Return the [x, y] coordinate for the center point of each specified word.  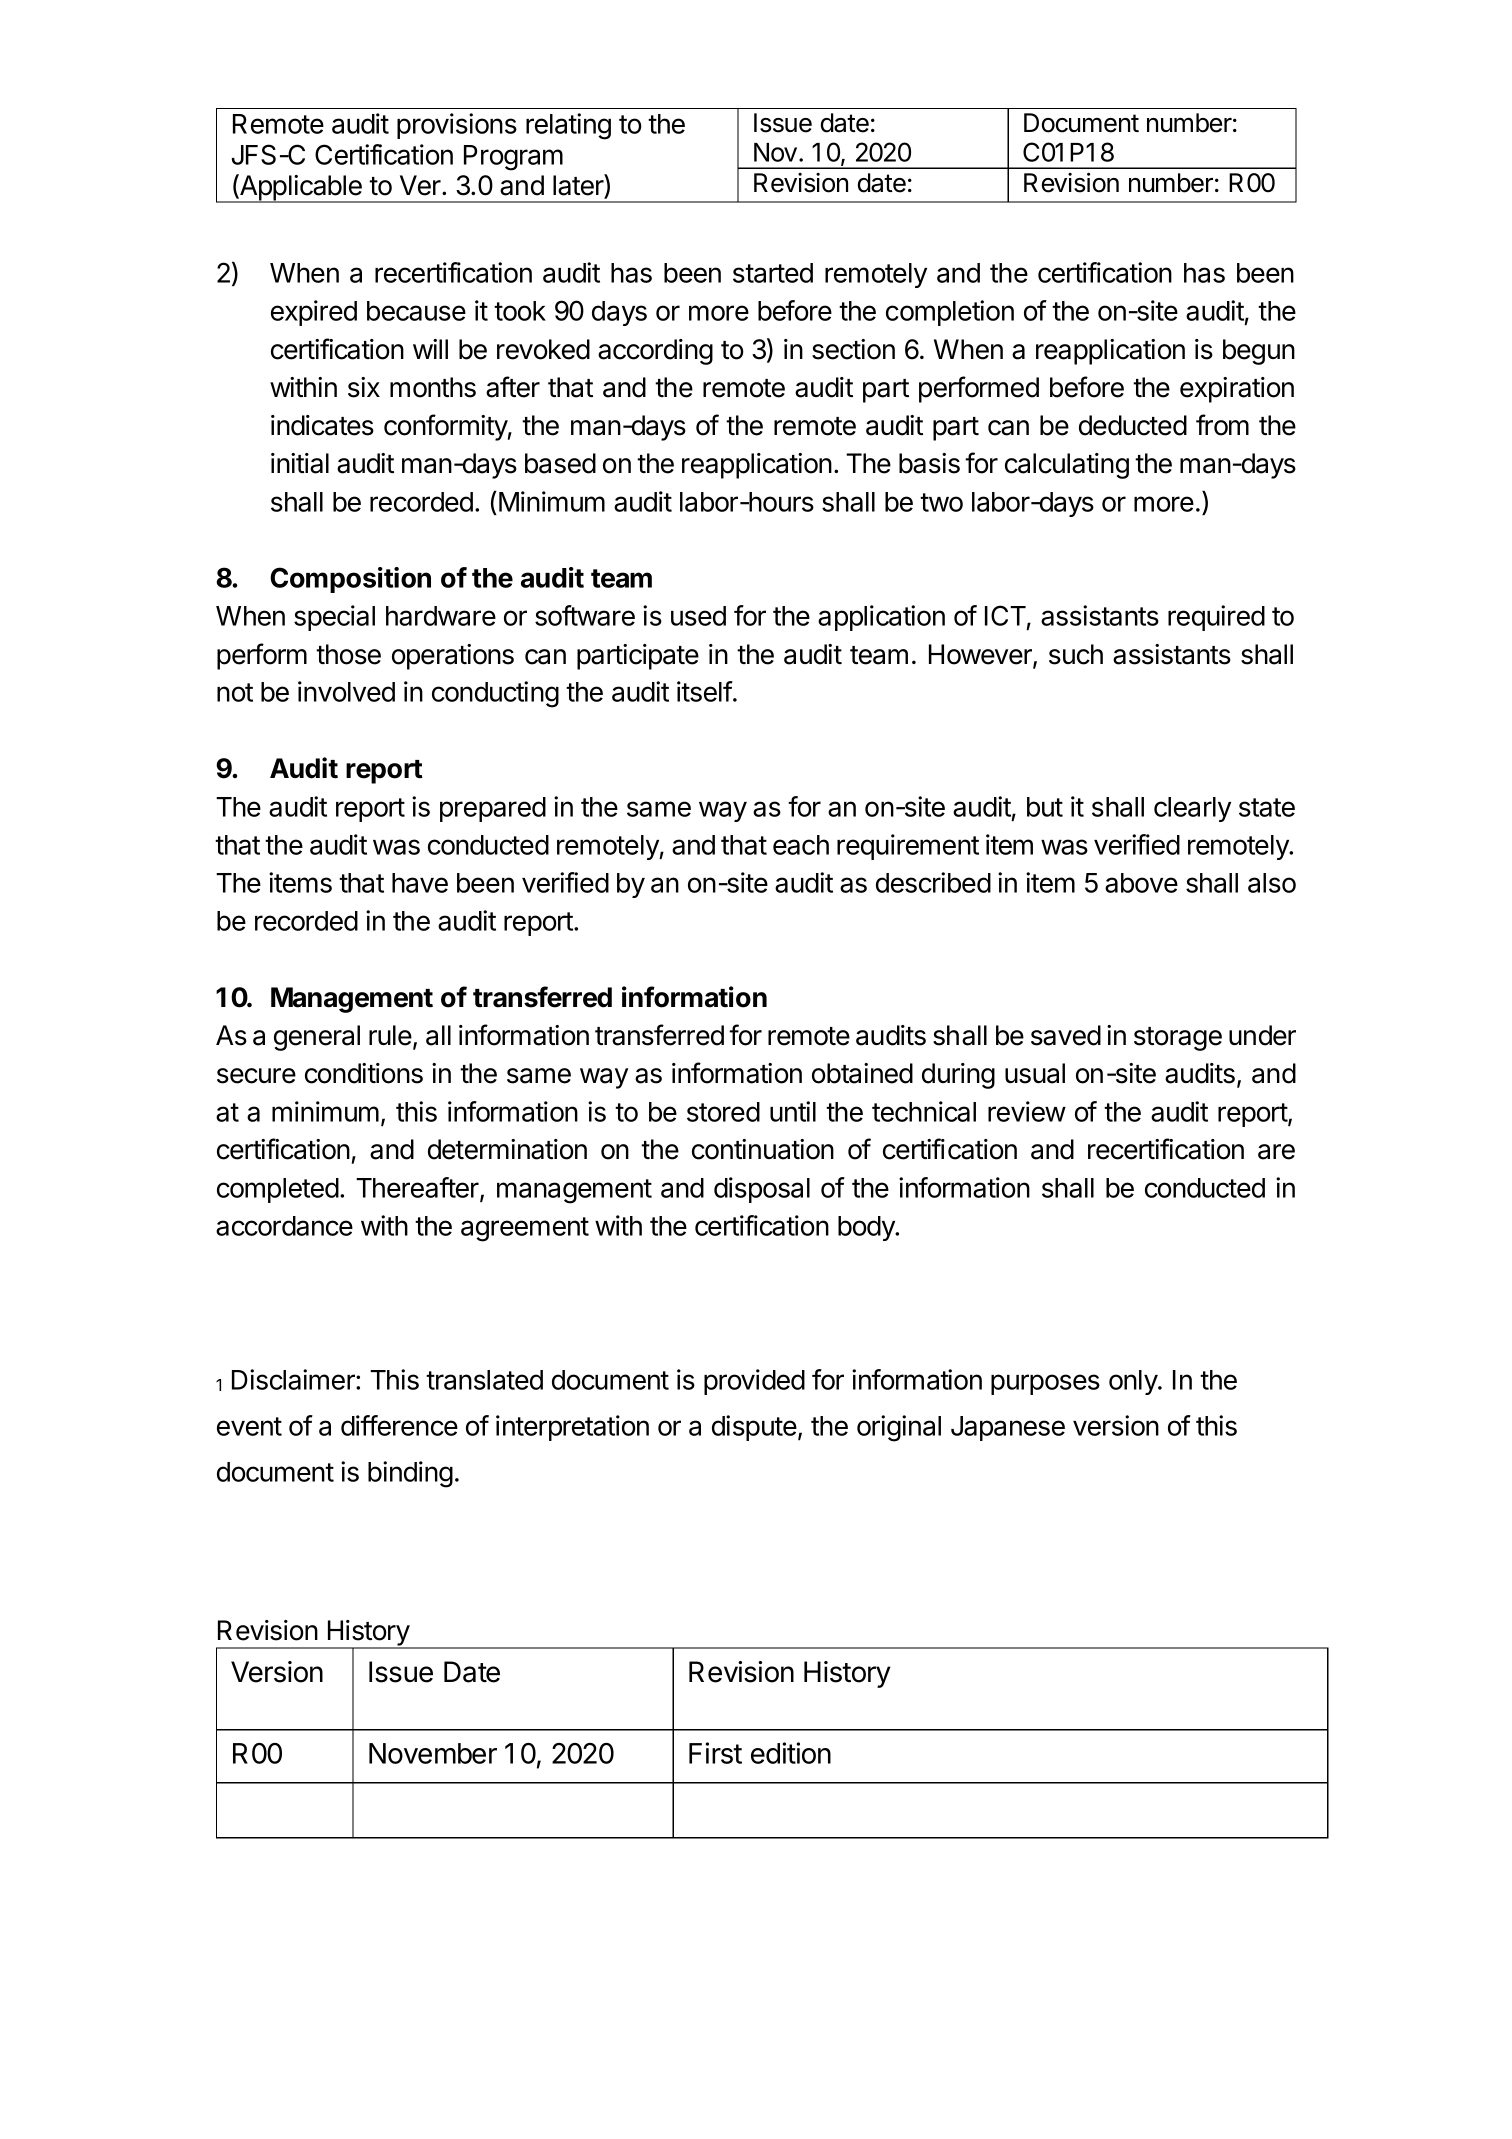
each [801, 845]
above [1141, 883]
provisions [457, 126]
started [773, 273]
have [420, 883]
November [433, 1753]
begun [1259, 352]
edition [791, 1753]
